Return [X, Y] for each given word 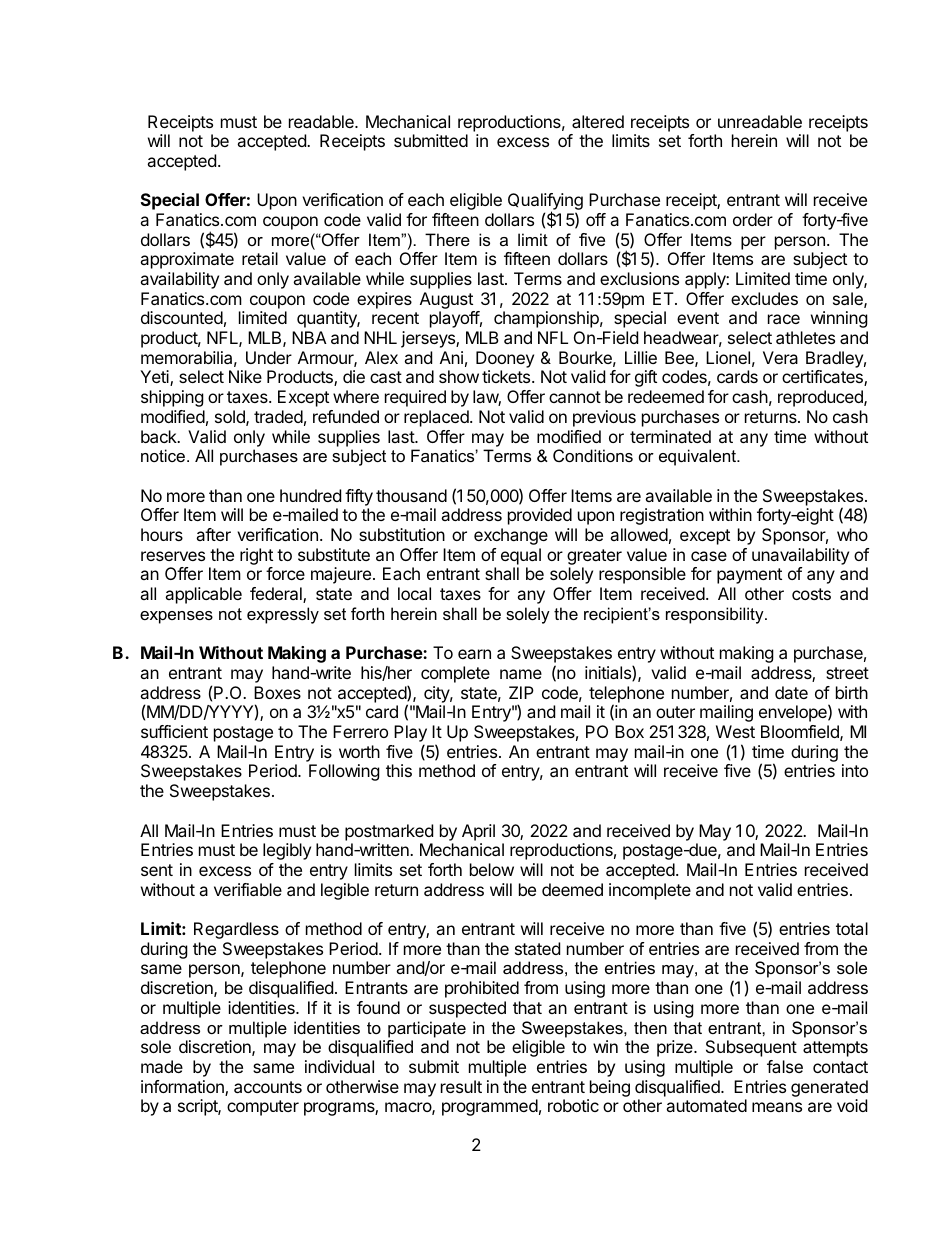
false [785, 1066]
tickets [507, 376]
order [753, 219]
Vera [780, 357]
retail [260, 258]
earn [474, 654]
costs [811, 594]
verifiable [248, 889]
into [855, 770]
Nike [245, 376]
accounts [268, 1087]
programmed [490, 1107]
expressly [283, 615]
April [478, 832]
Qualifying [545, 203]
